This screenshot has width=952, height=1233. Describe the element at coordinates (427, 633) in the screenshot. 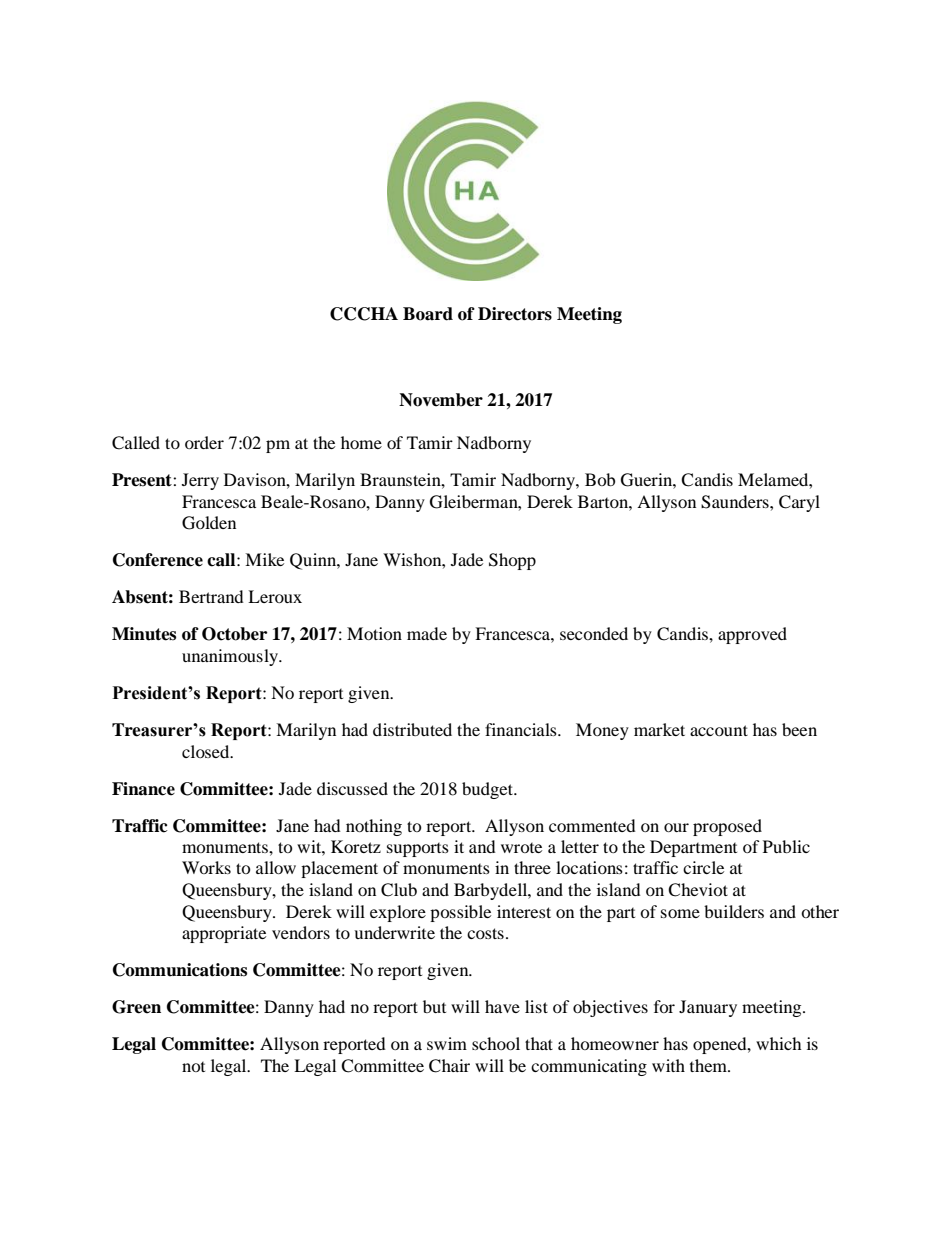

I see `made` at that location.
